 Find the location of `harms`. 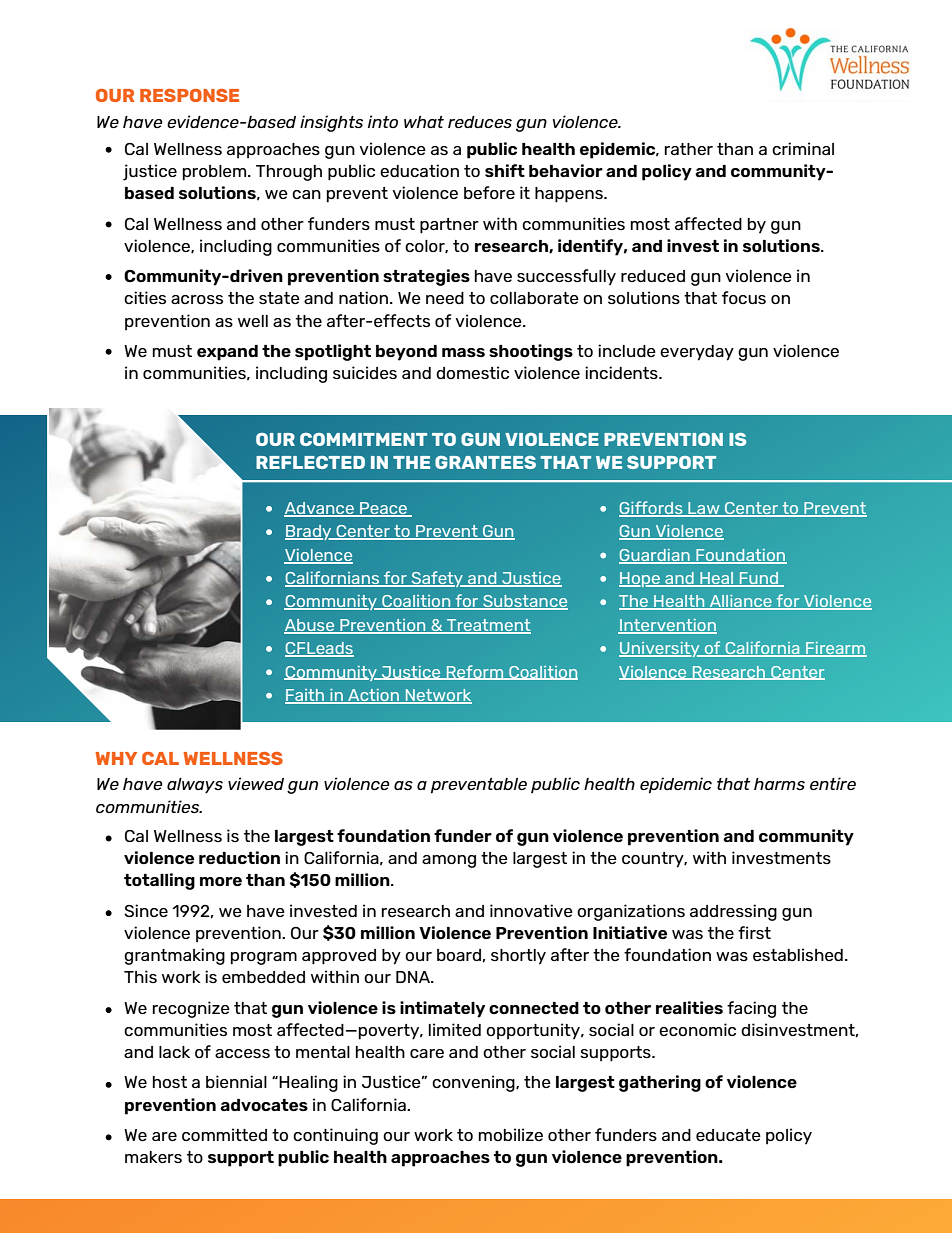

harms is located at coordinates (779, 784).
